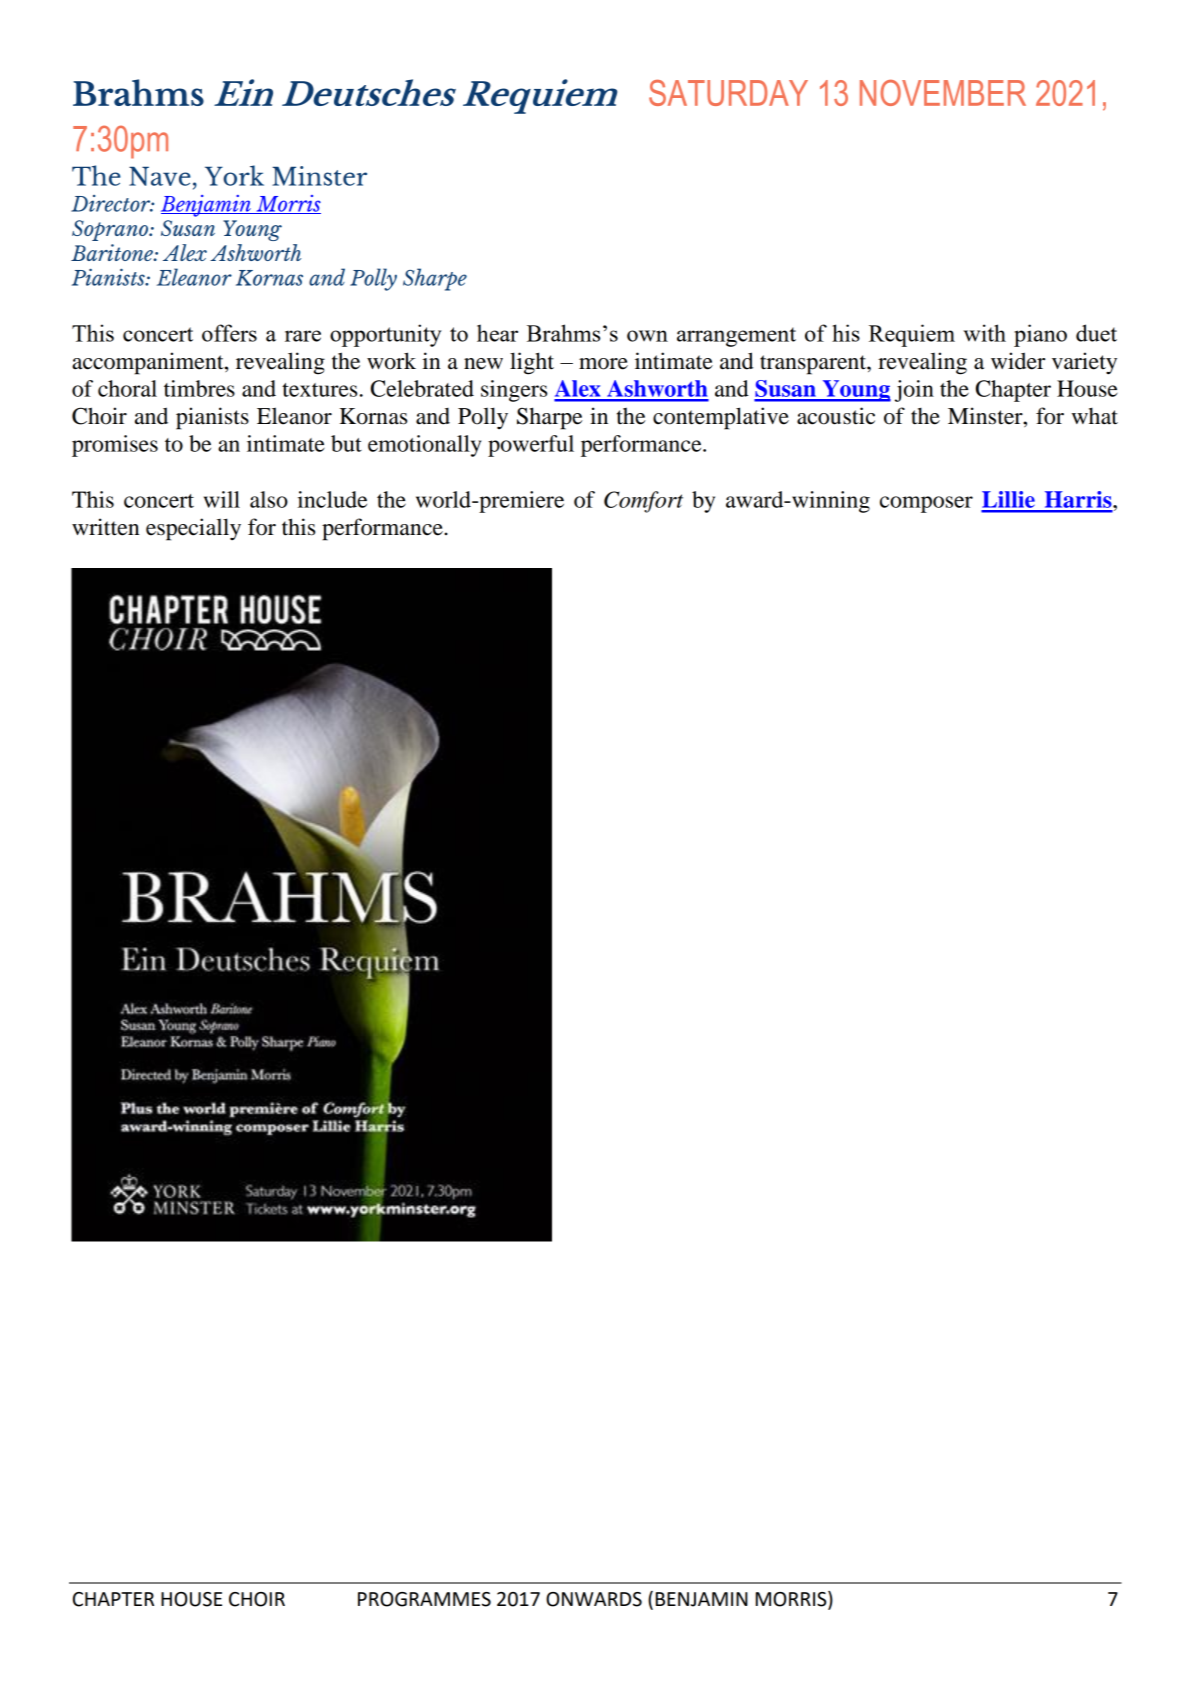  What do you see at coordinates (926, 504) in the document?
I see `composer` at bounding box center [926, 504].
